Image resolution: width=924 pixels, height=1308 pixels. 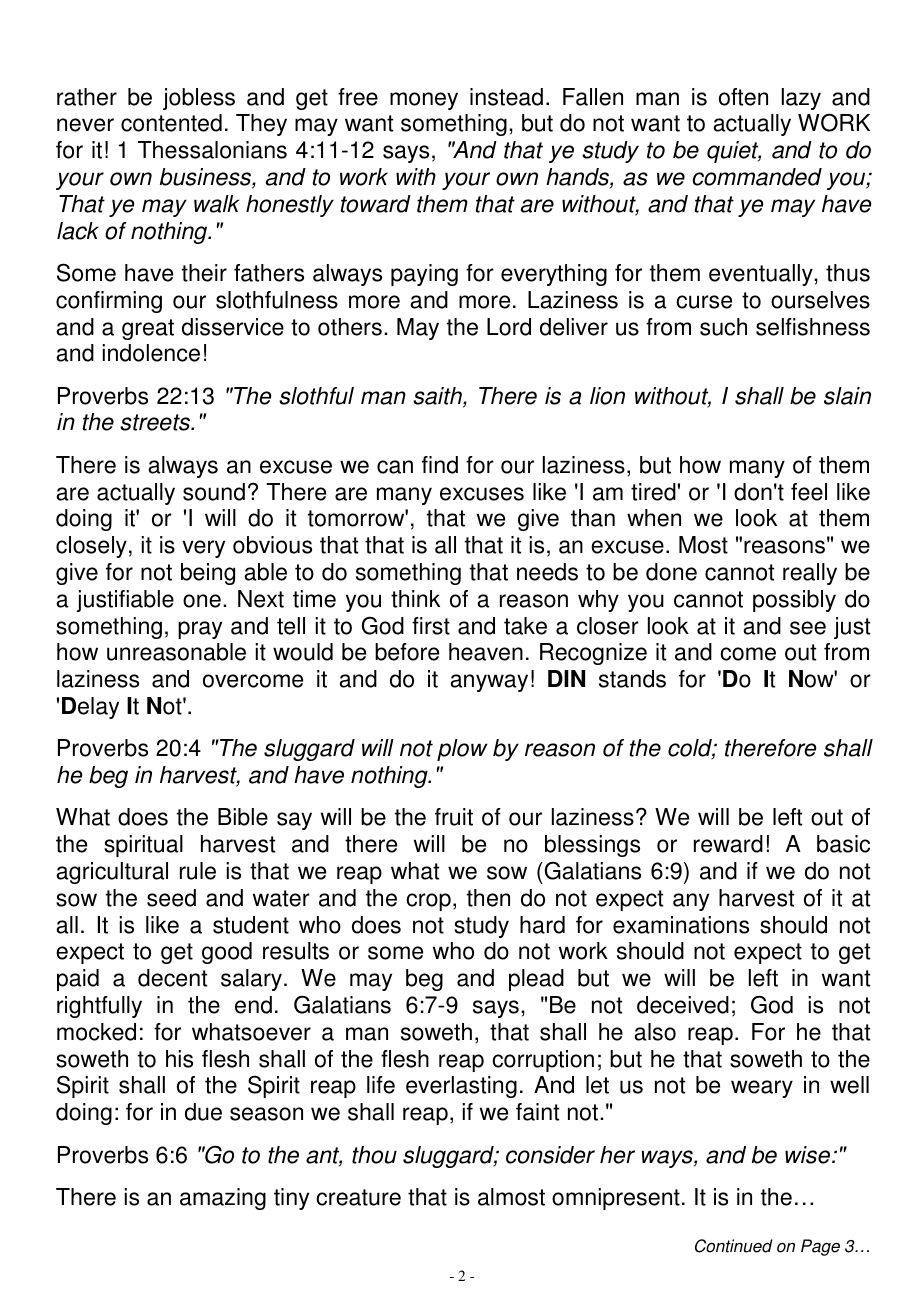 What do you see at coordinates (358, 1197) in the screenshot?
I see `creature` at bounding box center [358, 1197].
